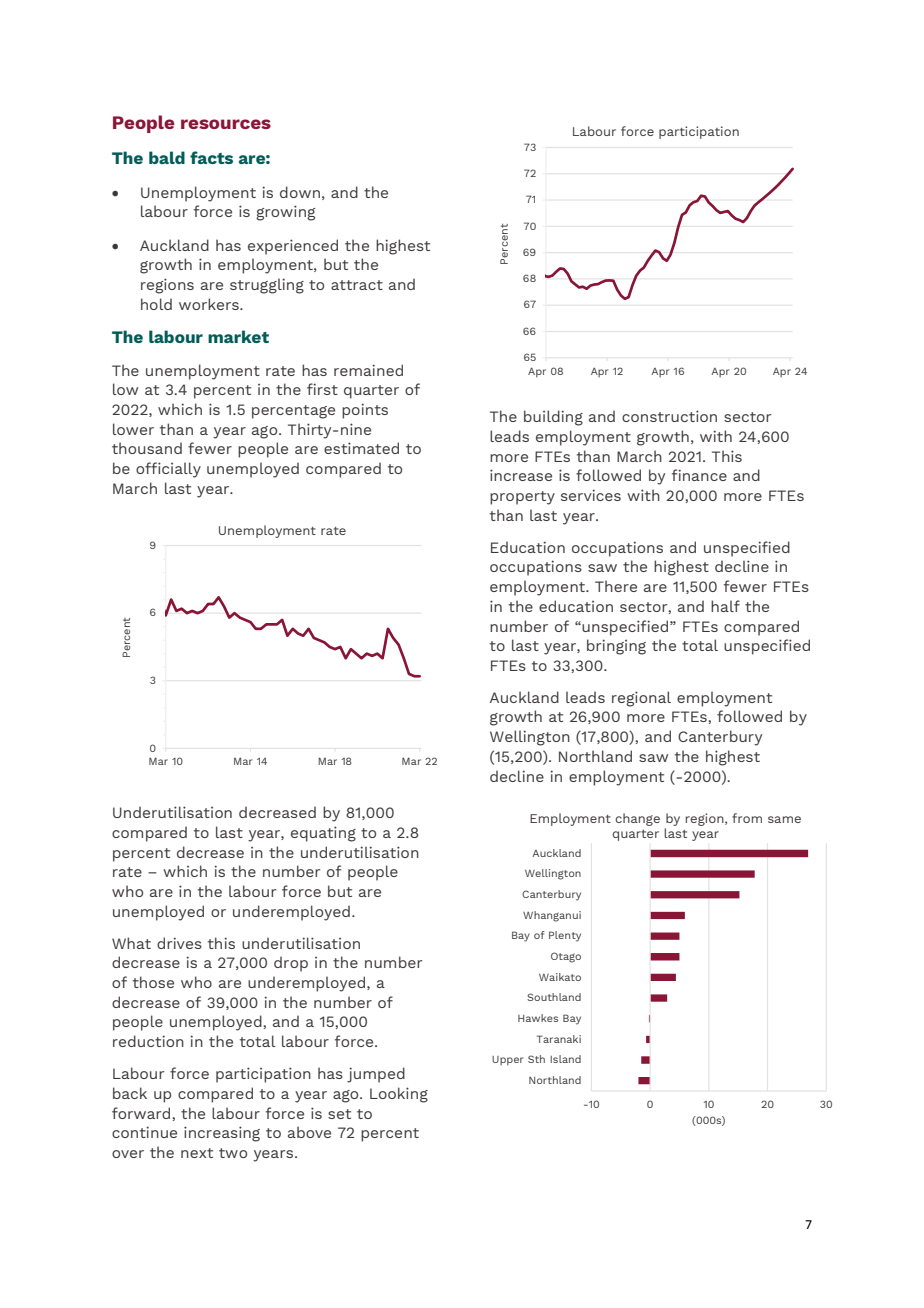  I want to click on Island, so click(565, 1059).
